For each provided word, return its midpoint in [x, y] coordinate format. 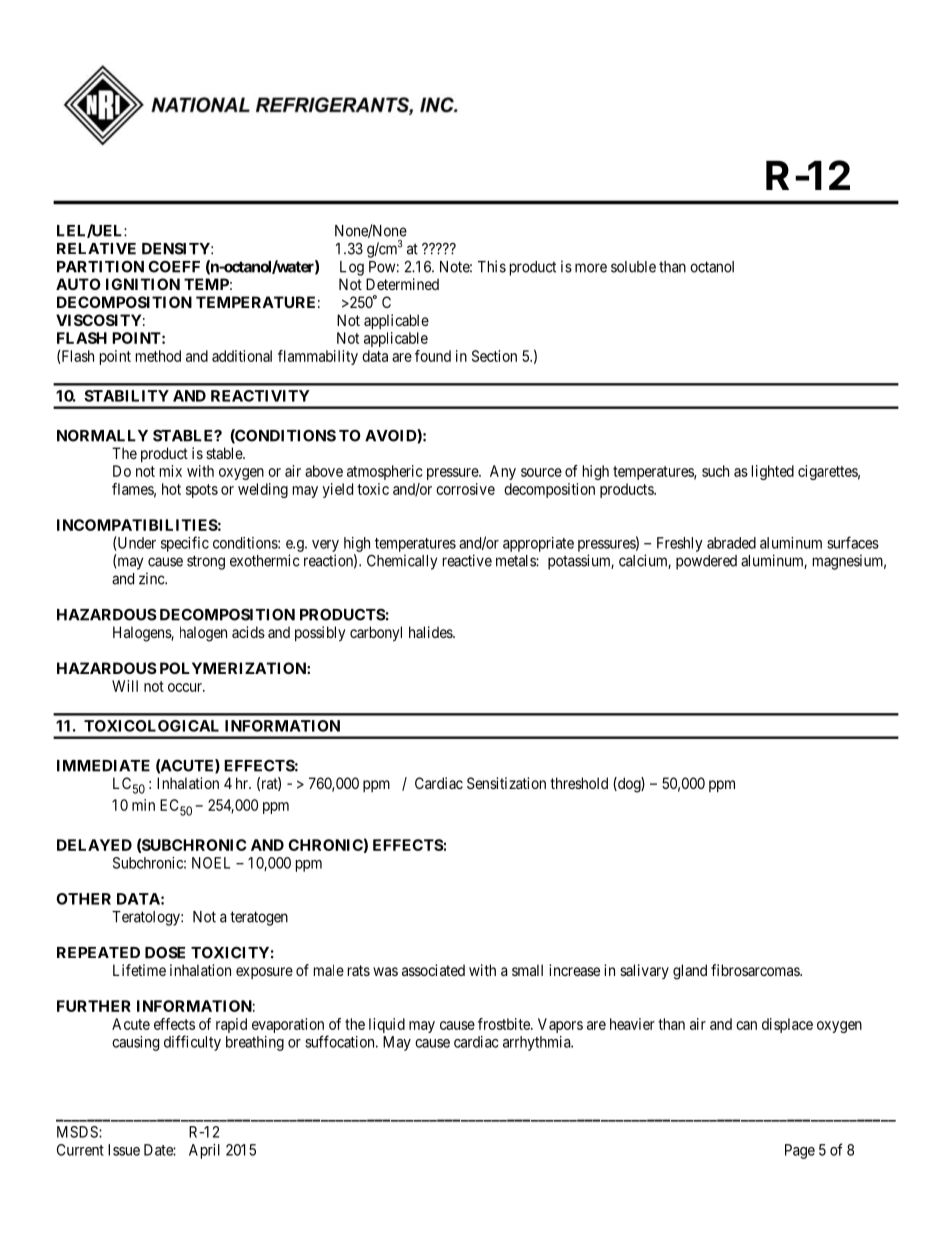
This [492, 266]
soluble [633, 267]
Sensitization [506, 783]
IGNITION [143, 284]
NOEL [211, 863]
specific [185, 544]
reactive [467, 560]
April [204, 1151]
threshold [579, 783]
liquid [387, 1025]
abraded [731, 543]
